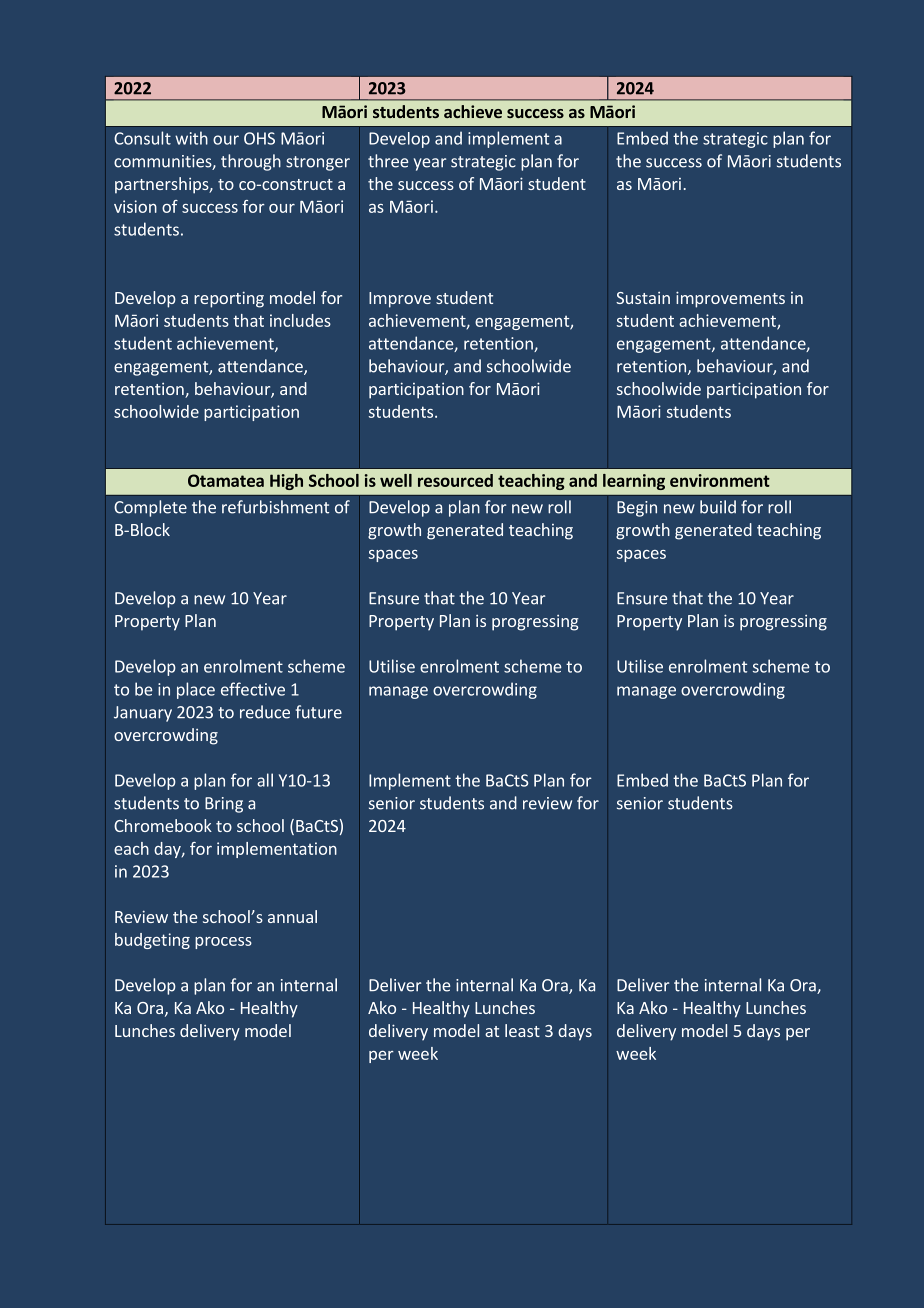 The width and height of the screenshot is (924, 1308). Describe the element at coordinates (455, 480) in the screenshot. I see `resourced` at that location.
